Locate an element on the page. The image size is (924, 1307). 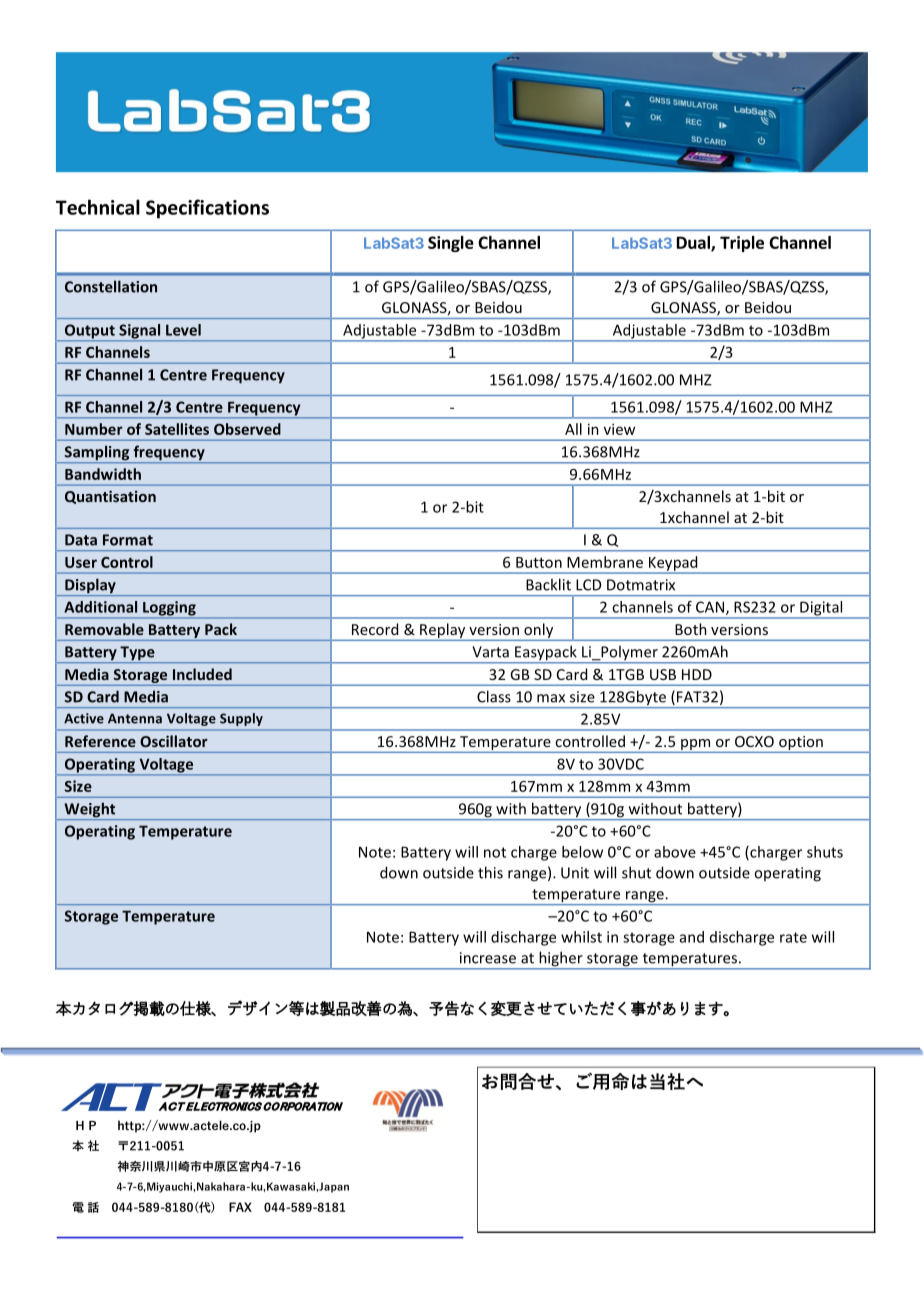
Triple is located at coordinates (742, 244).
